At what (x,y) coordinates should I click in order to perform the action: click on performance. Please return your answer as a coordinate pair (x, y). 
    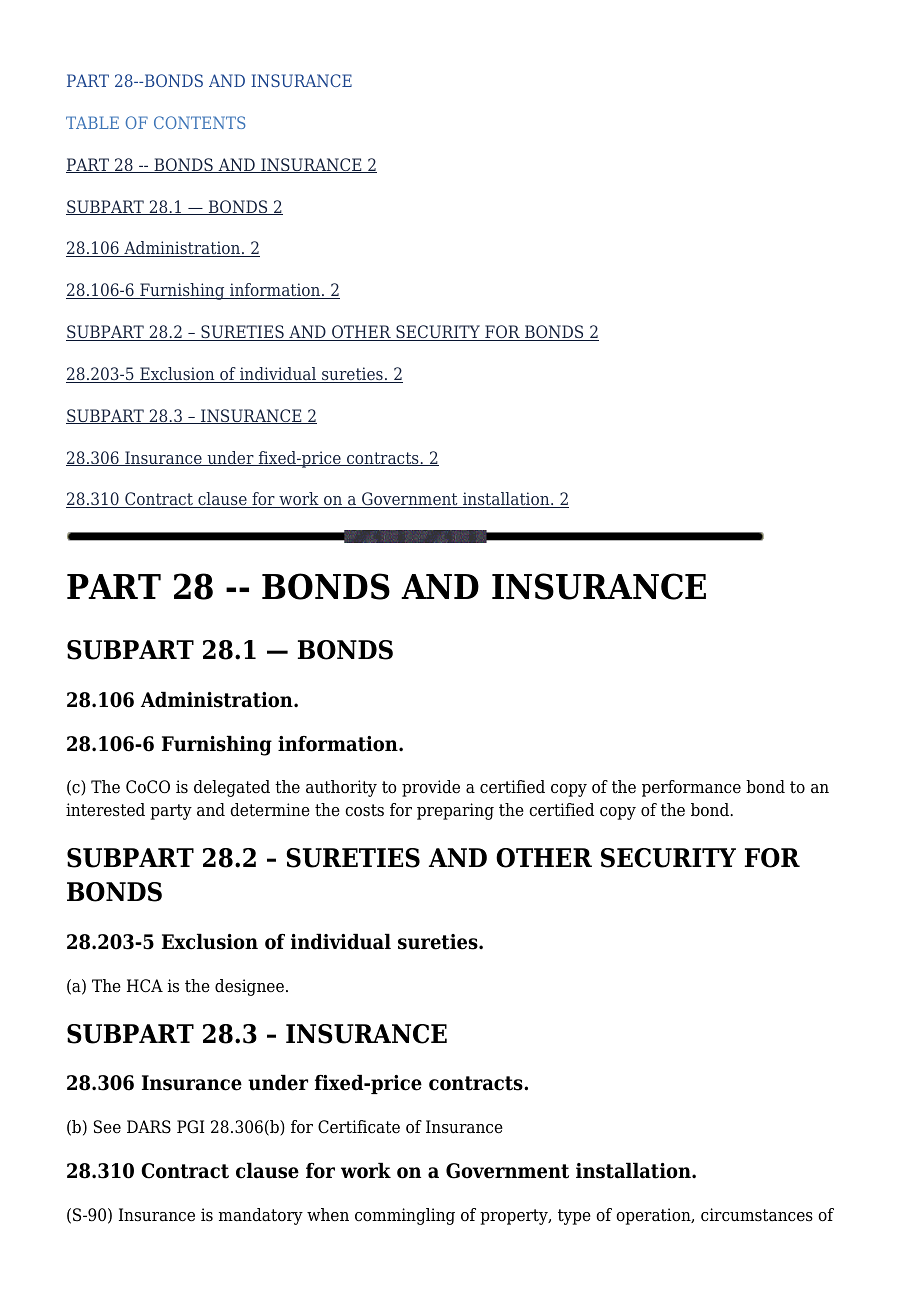
    Looking at the image, I should click on (691, 788).
